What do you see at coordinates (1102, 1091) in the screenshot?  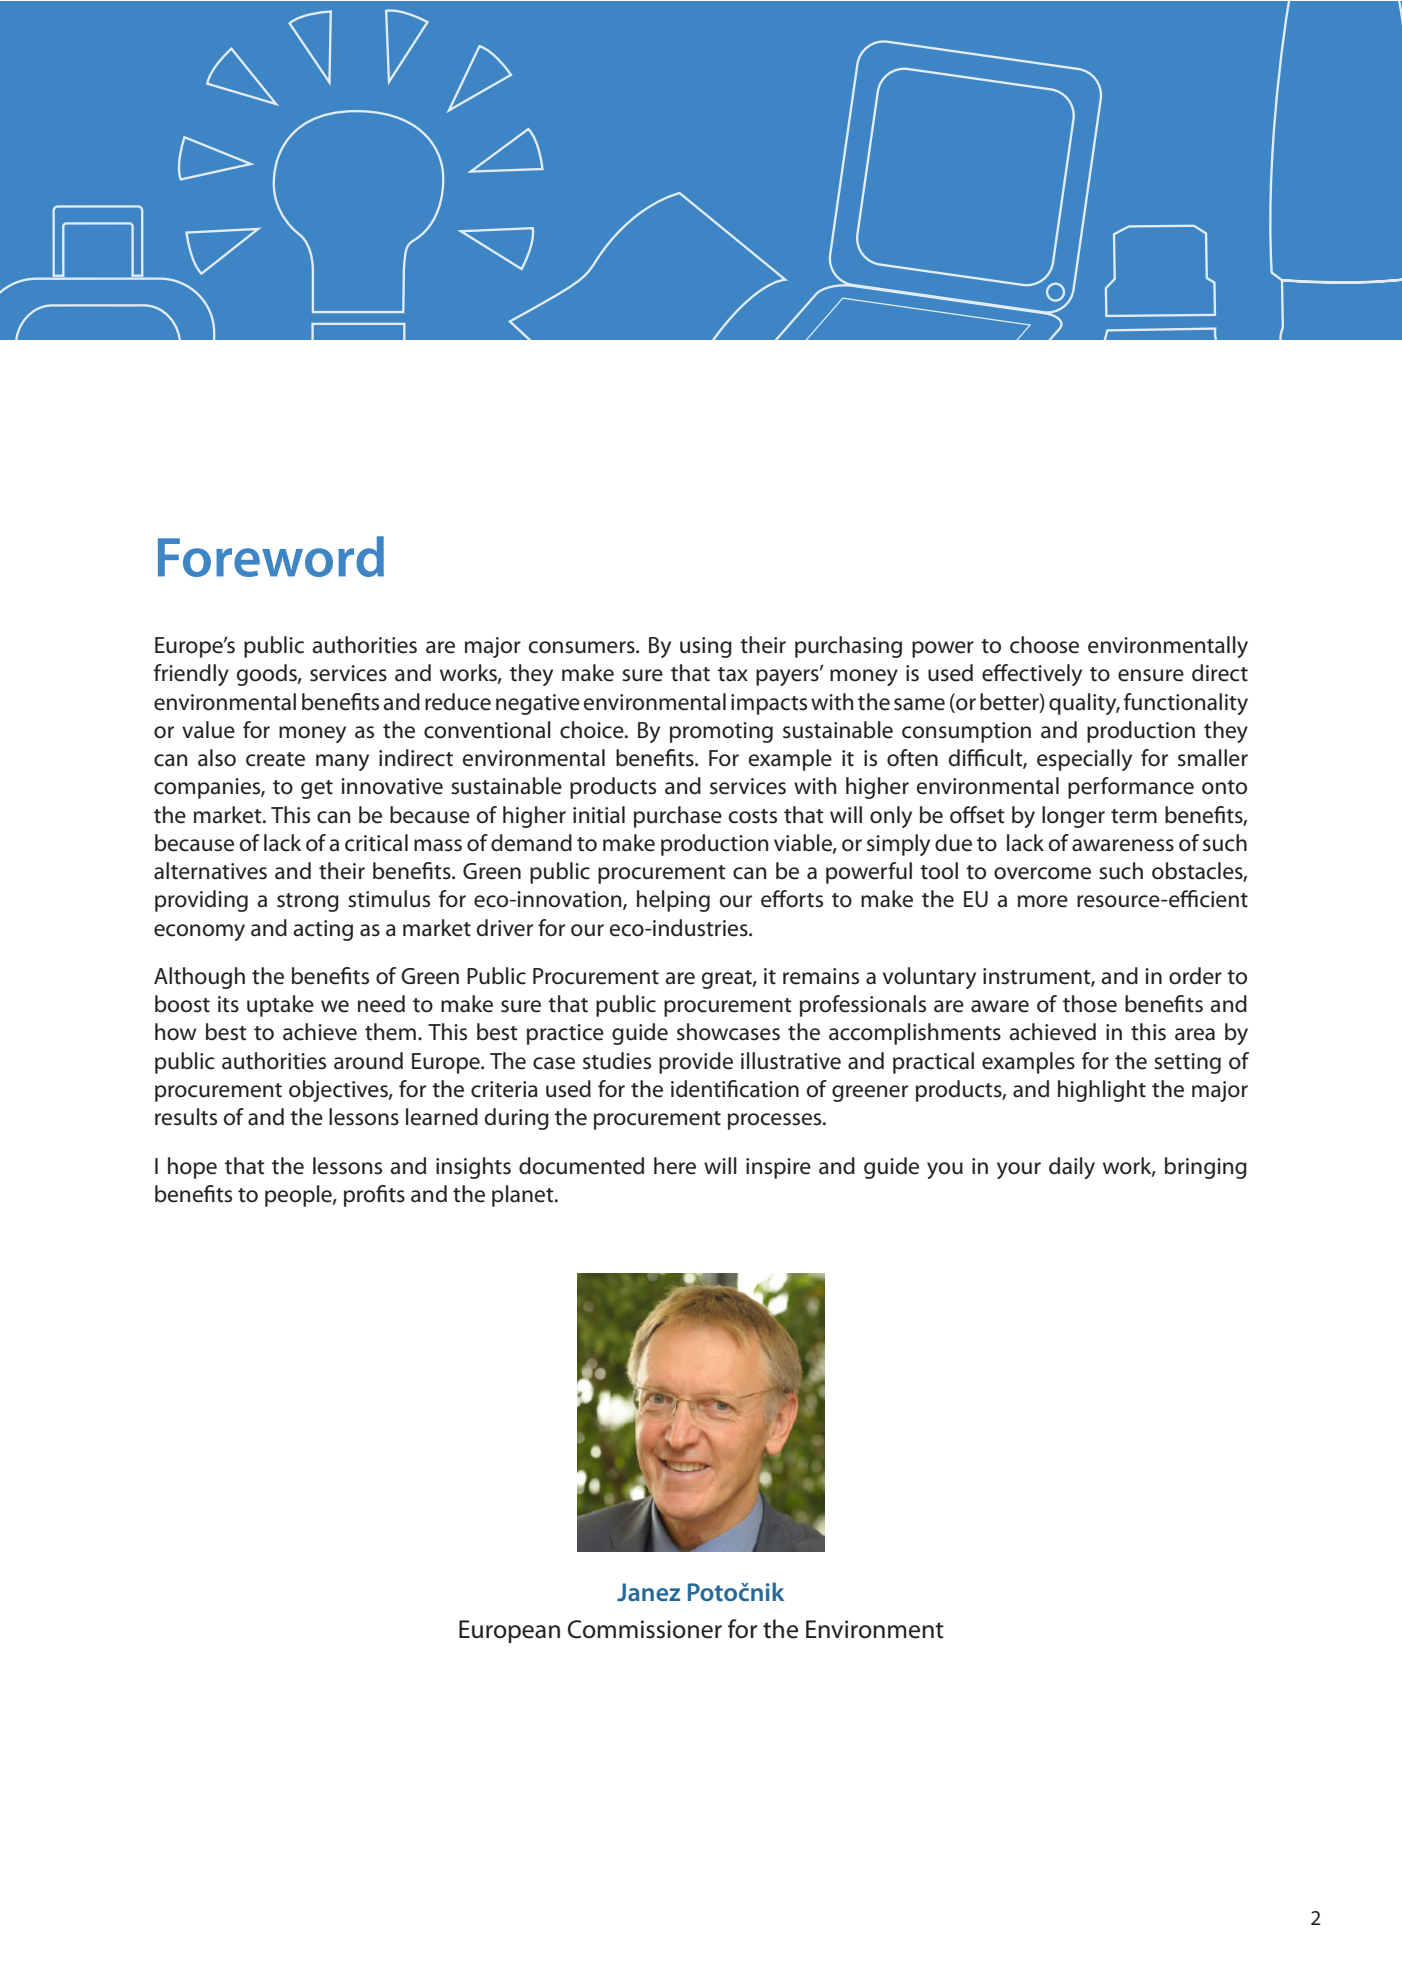 I see `highlight` at bounding box center [1102, 1091].
